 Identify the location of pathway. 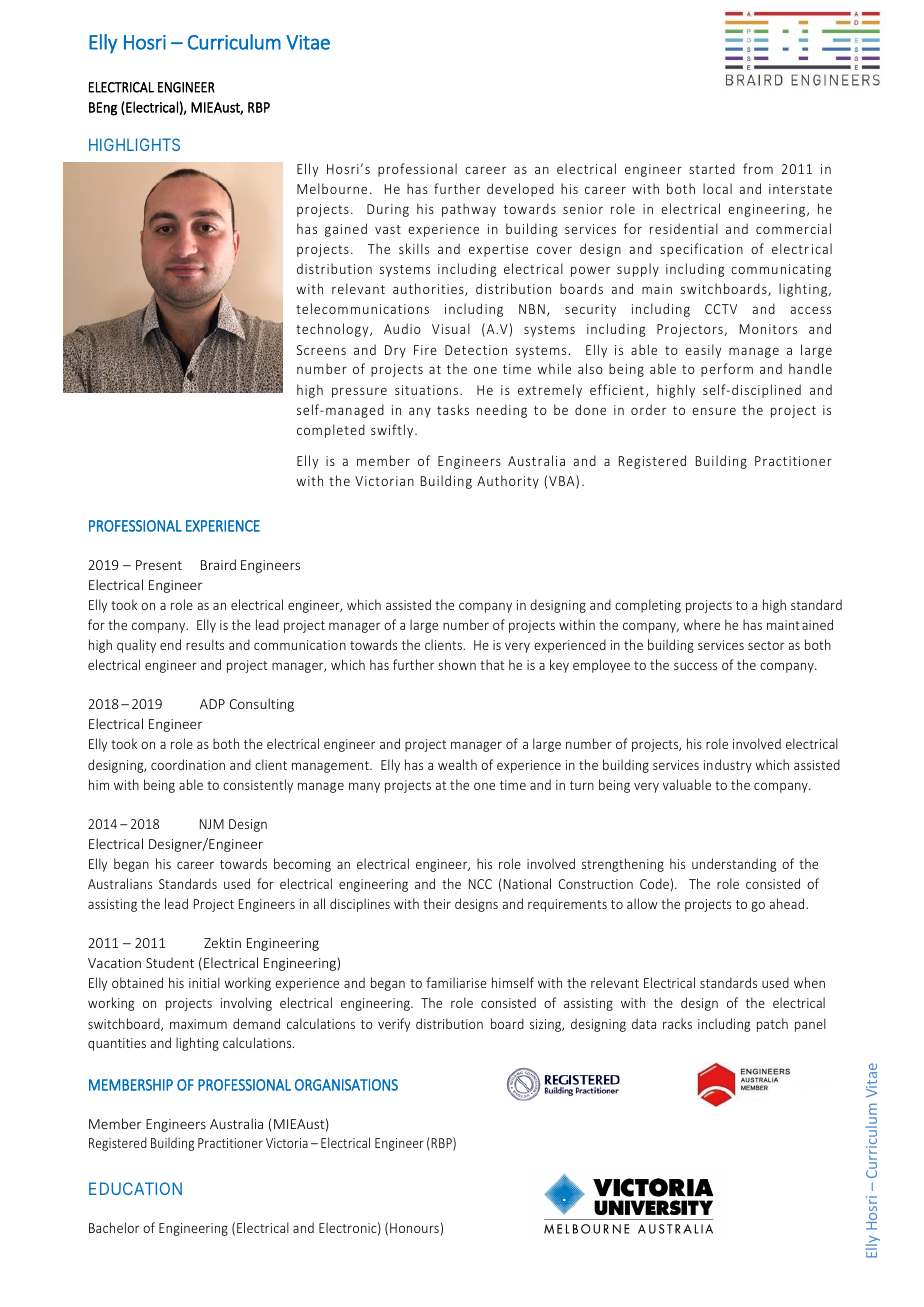
(469, 210).
